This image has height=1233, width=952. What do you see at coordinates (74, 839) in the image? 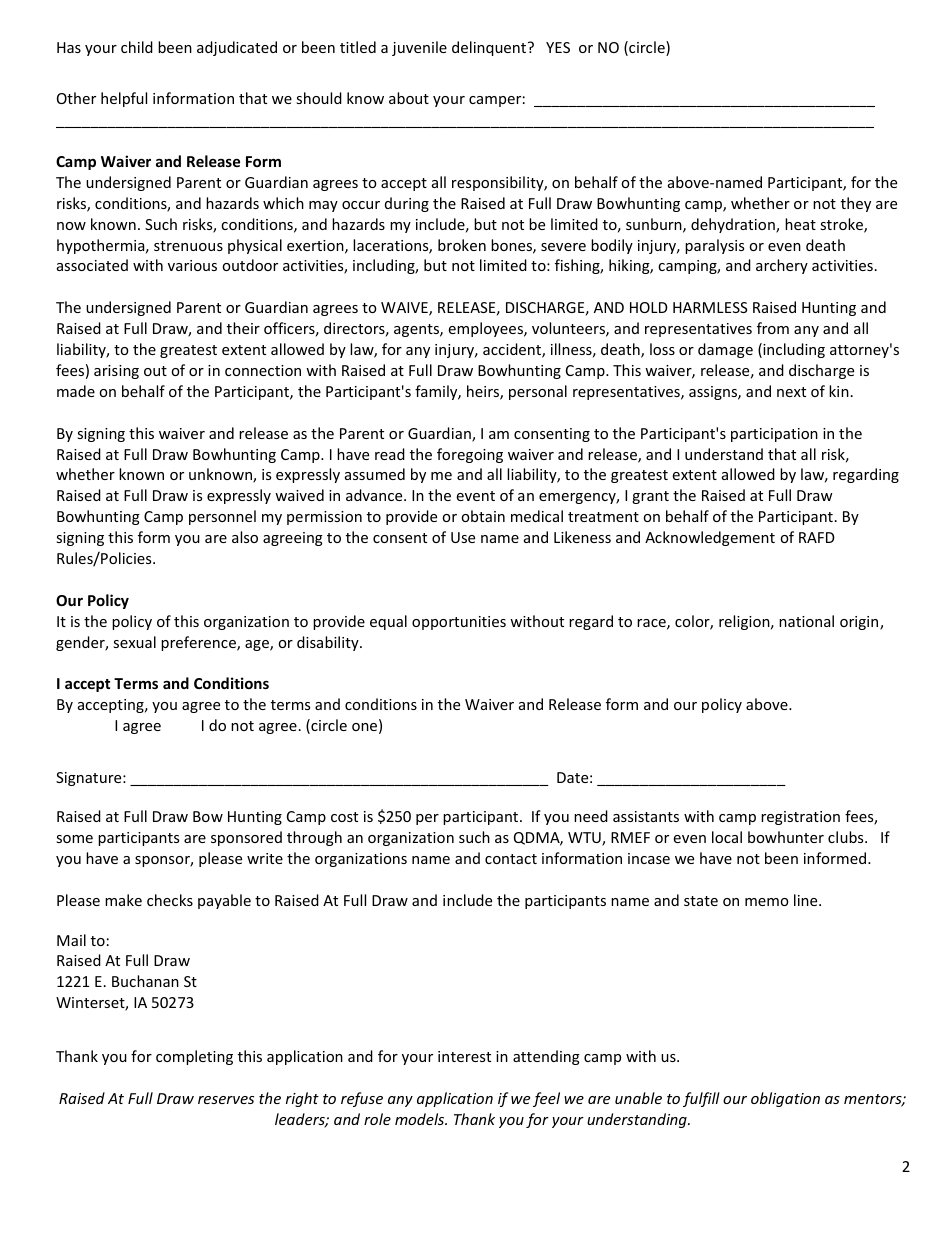
I see `some` at bounding box center [74, 839].
